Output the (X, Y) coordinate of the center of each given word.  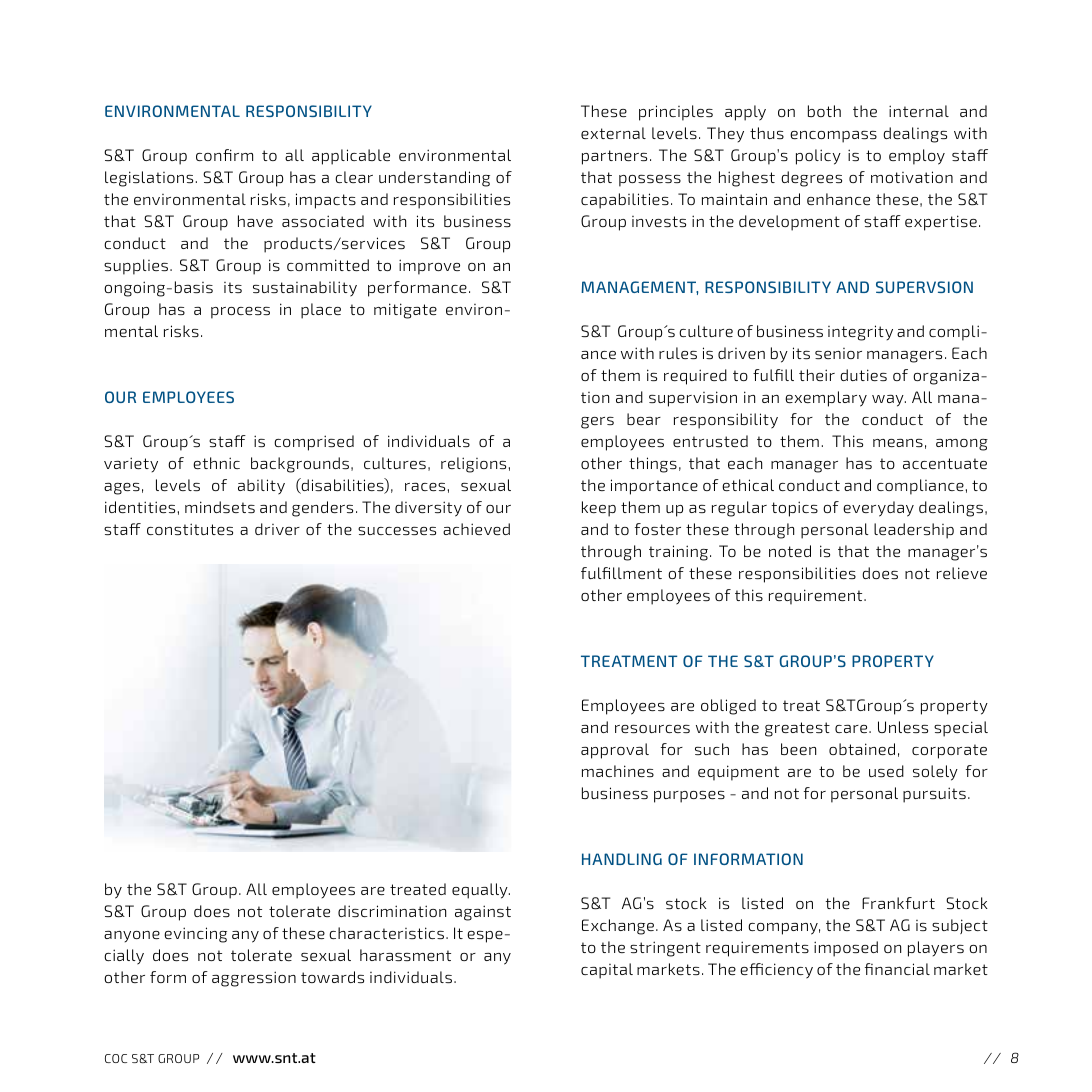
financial (897, 969)
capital (607, 971)
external (613, 133)
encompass (833, 137)
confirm (224, 155)
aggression (254, 979)
